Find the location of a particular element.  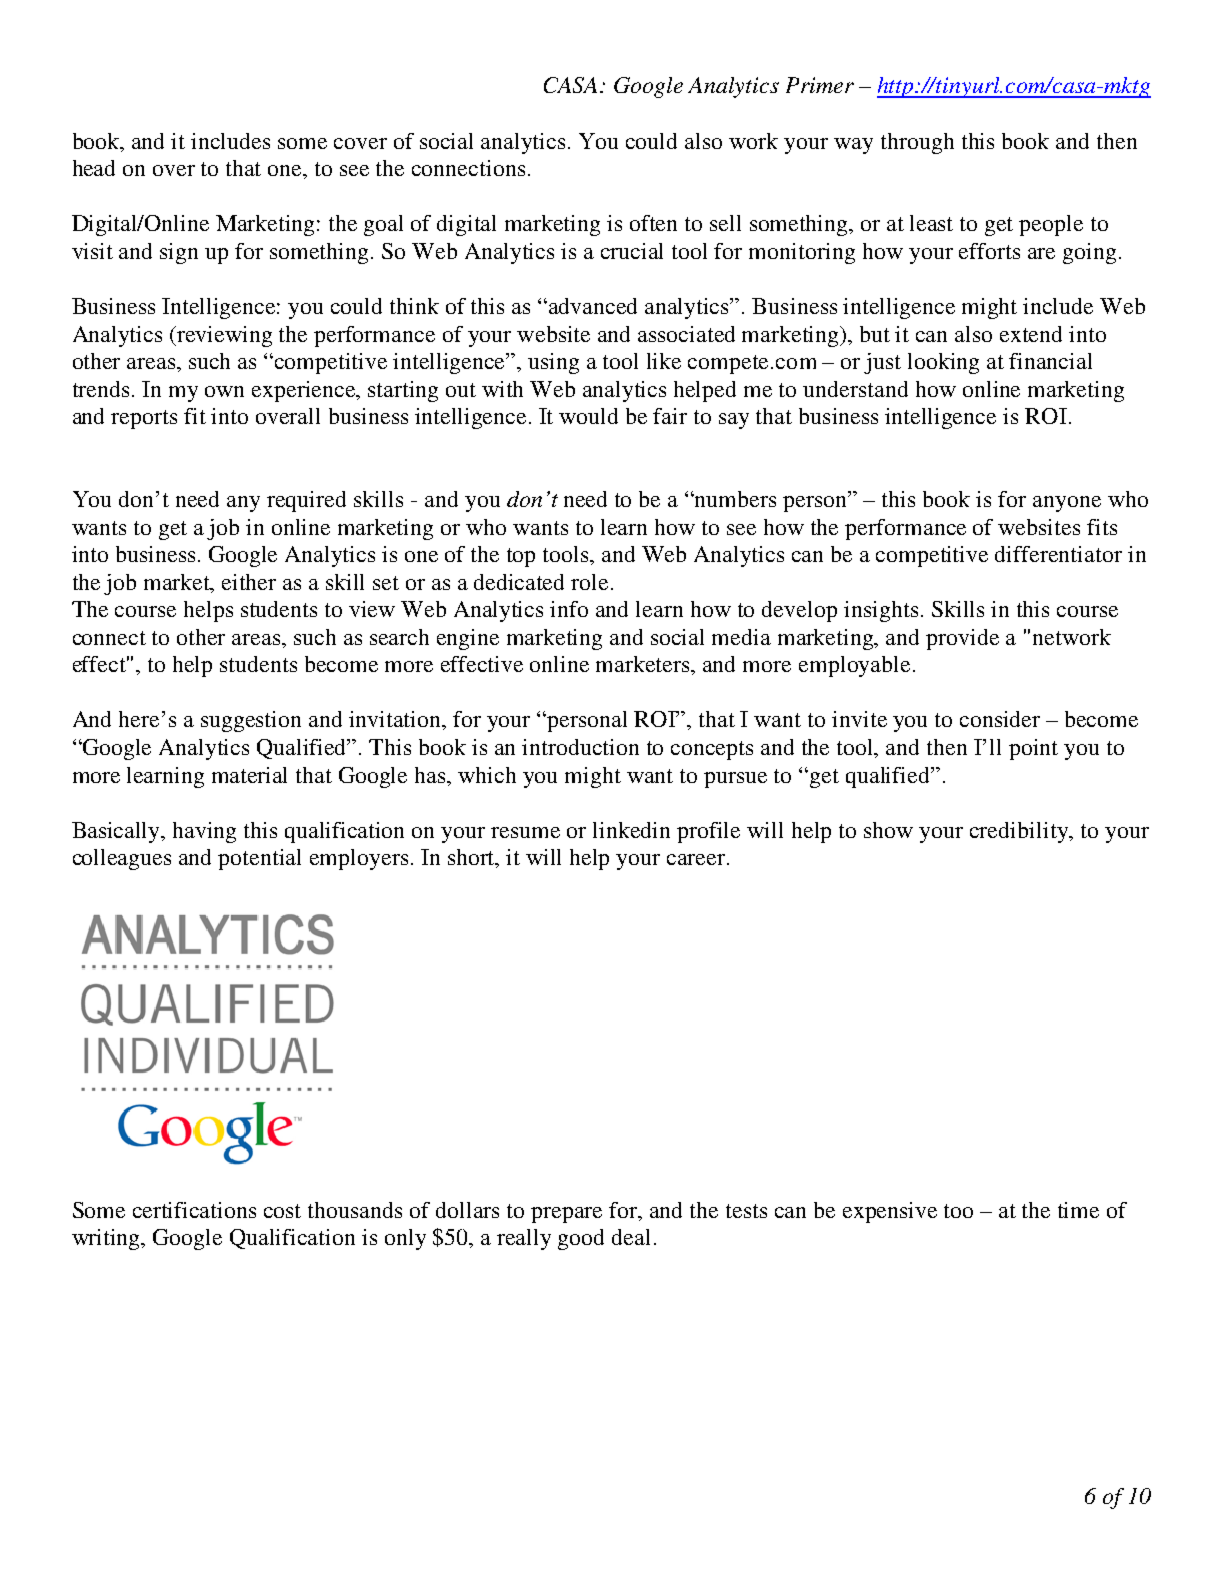

often is located at coordinates (653, 223).
